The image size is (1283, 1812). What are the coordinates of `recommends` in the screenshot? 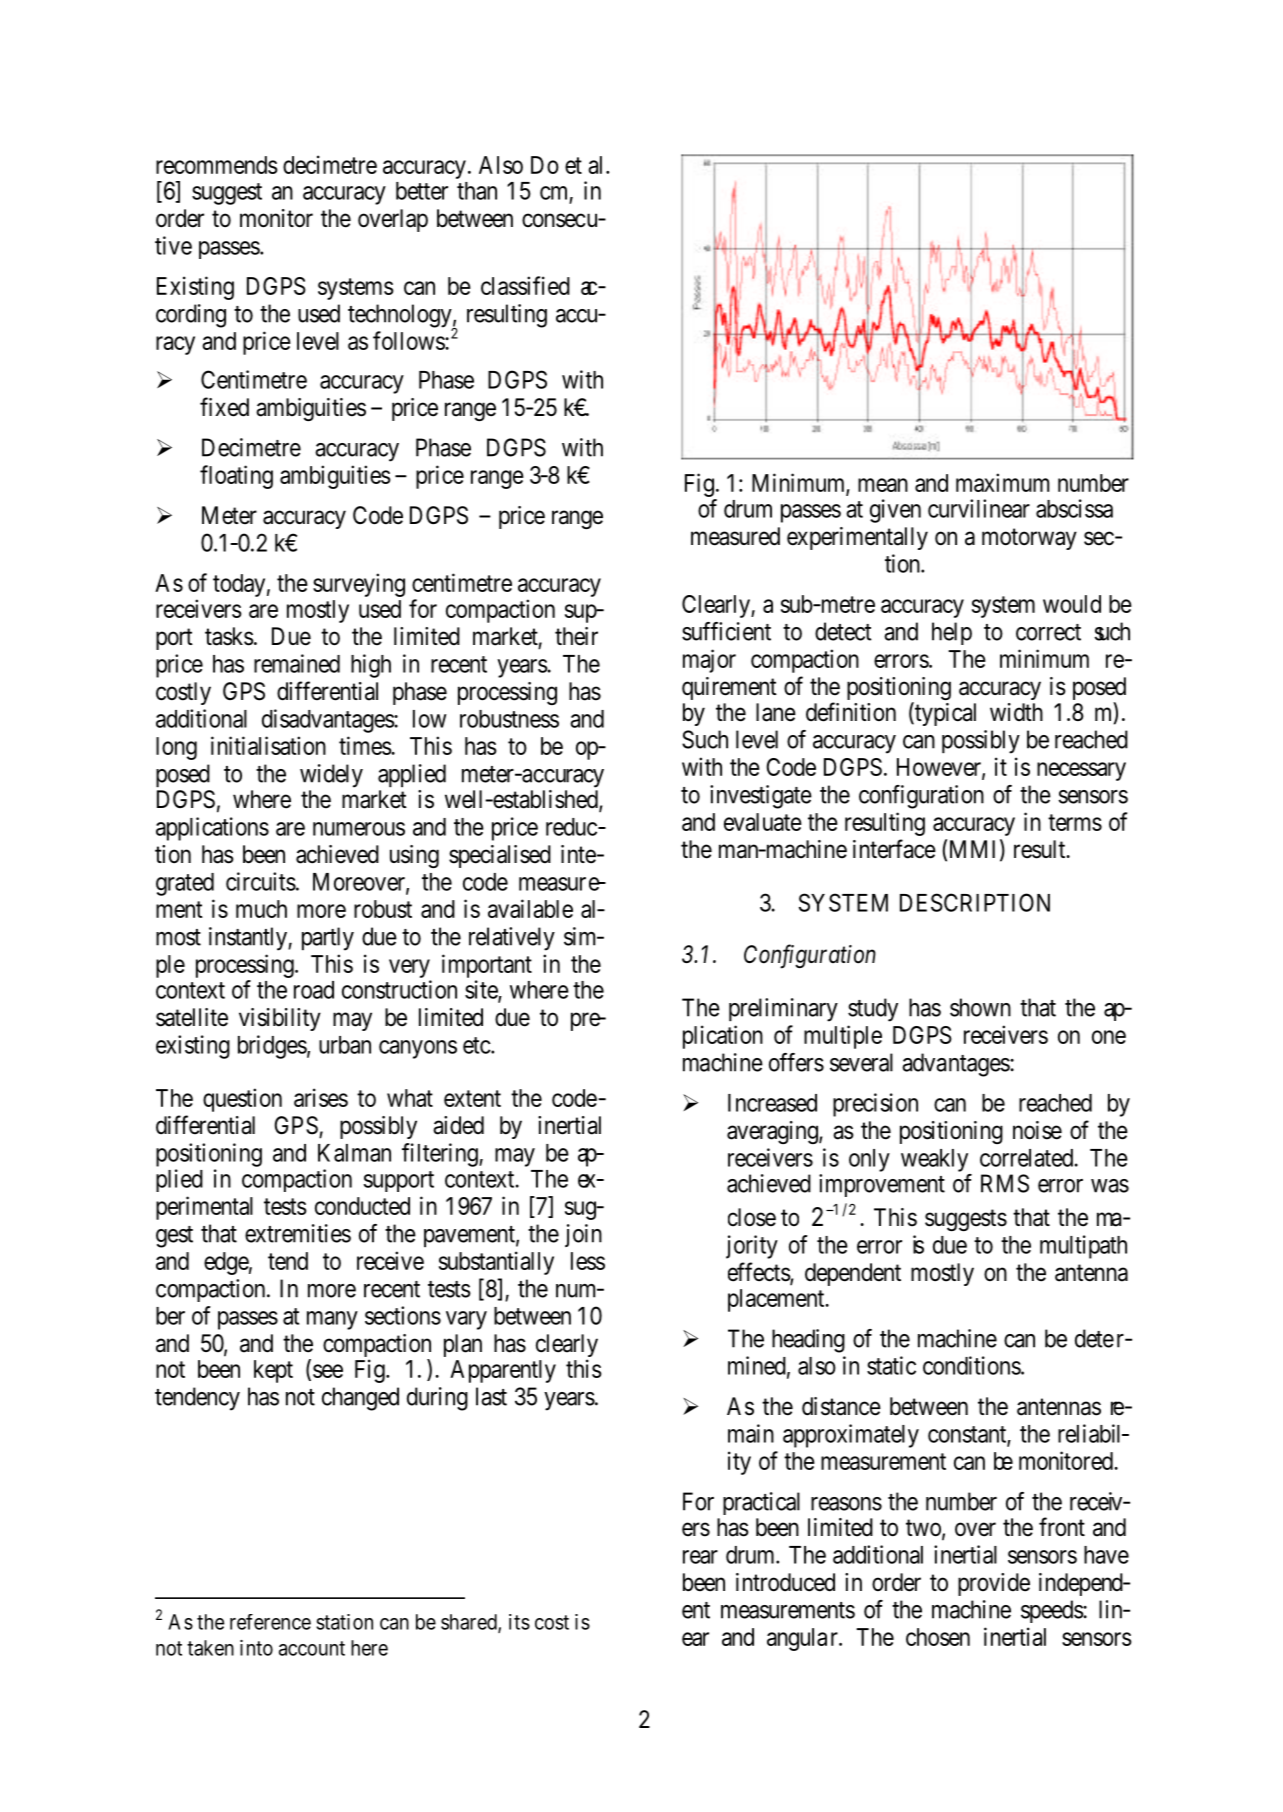 It's located at (217, 165).
